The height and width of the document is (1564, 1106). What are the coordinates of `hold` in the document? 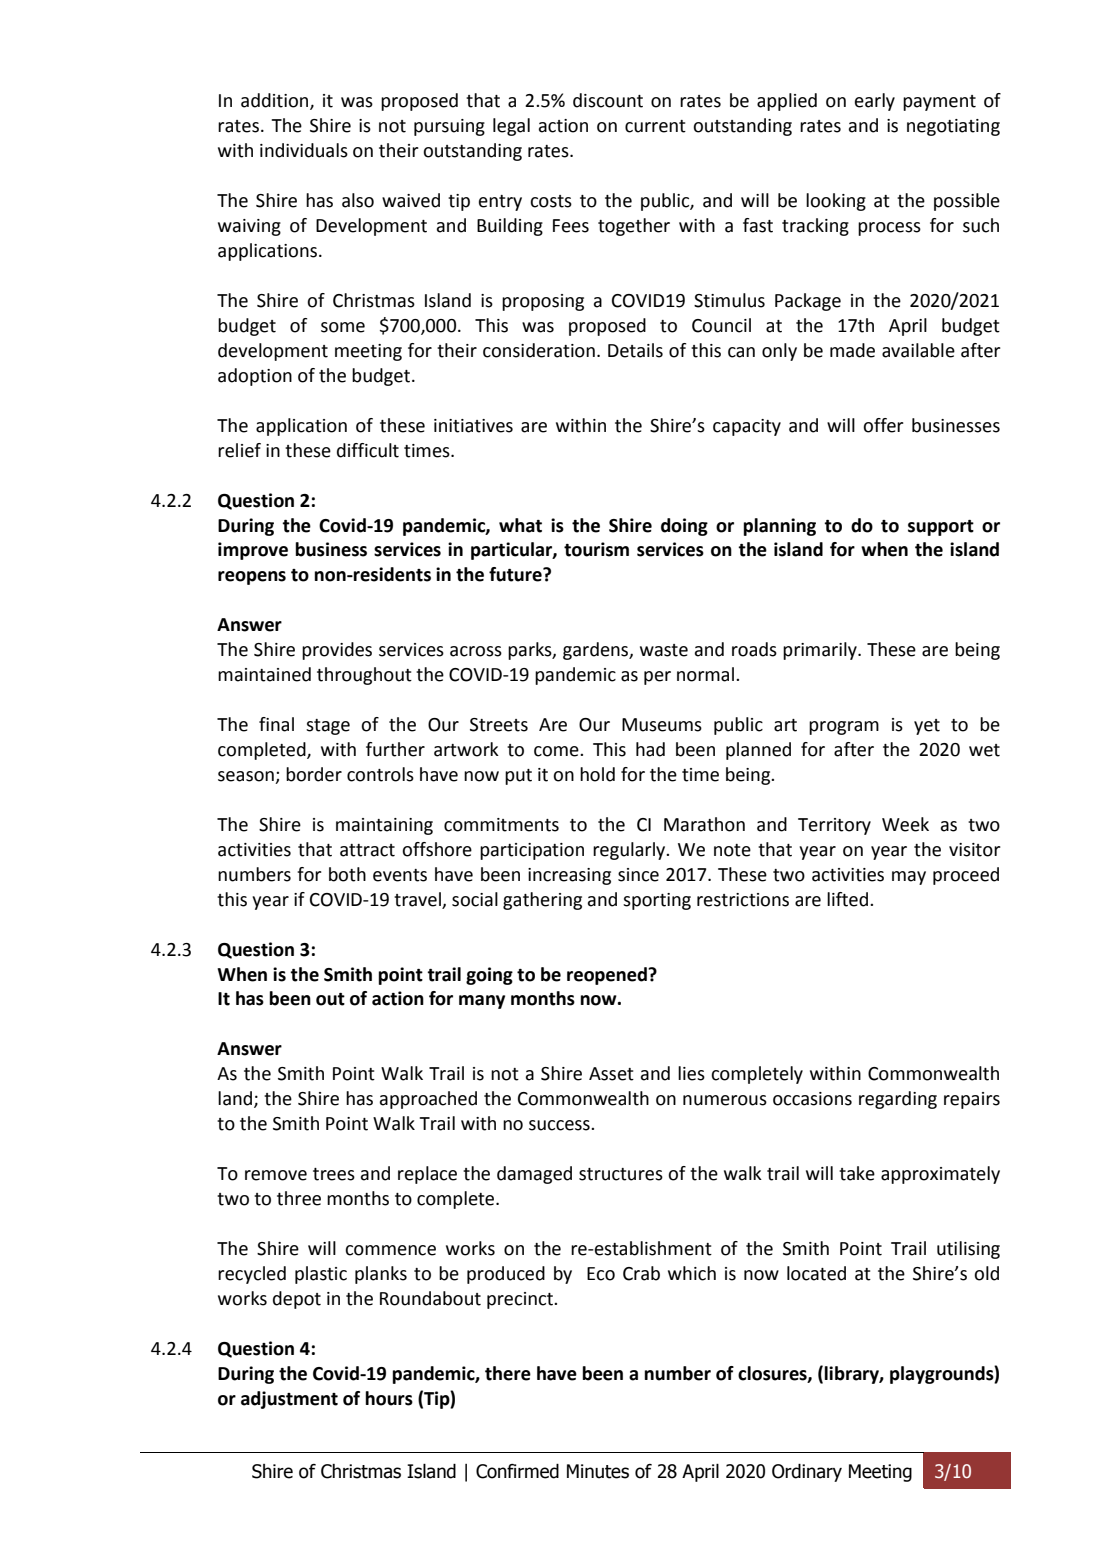 It's located at (597, 774).
